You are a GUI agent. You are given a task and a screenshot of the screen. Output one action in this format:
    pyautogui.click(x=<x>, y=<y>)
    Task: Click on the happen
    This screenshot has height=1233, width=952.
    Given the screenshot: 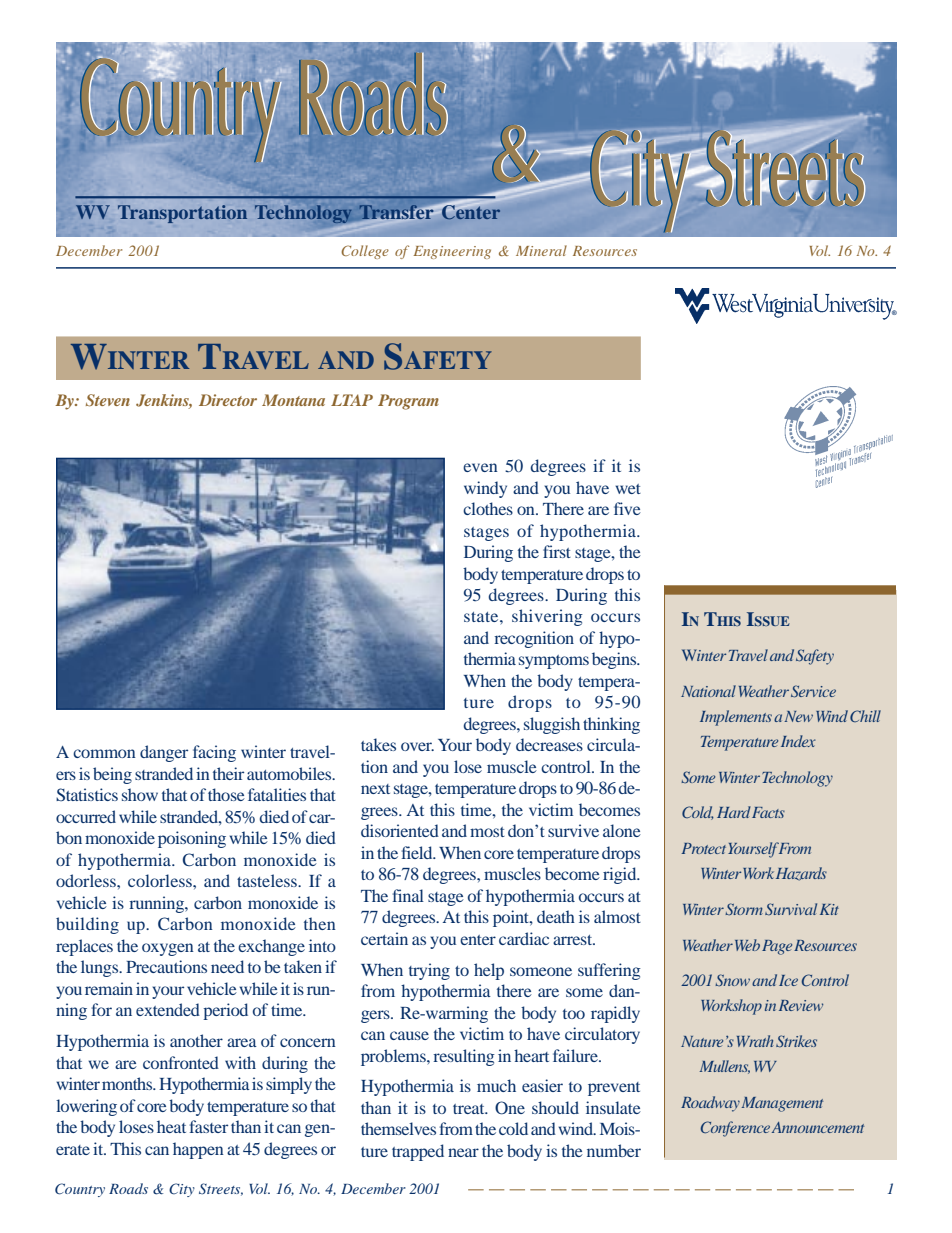 What is the action you would take?
    pyautogui.click(x=198, y=1150)
